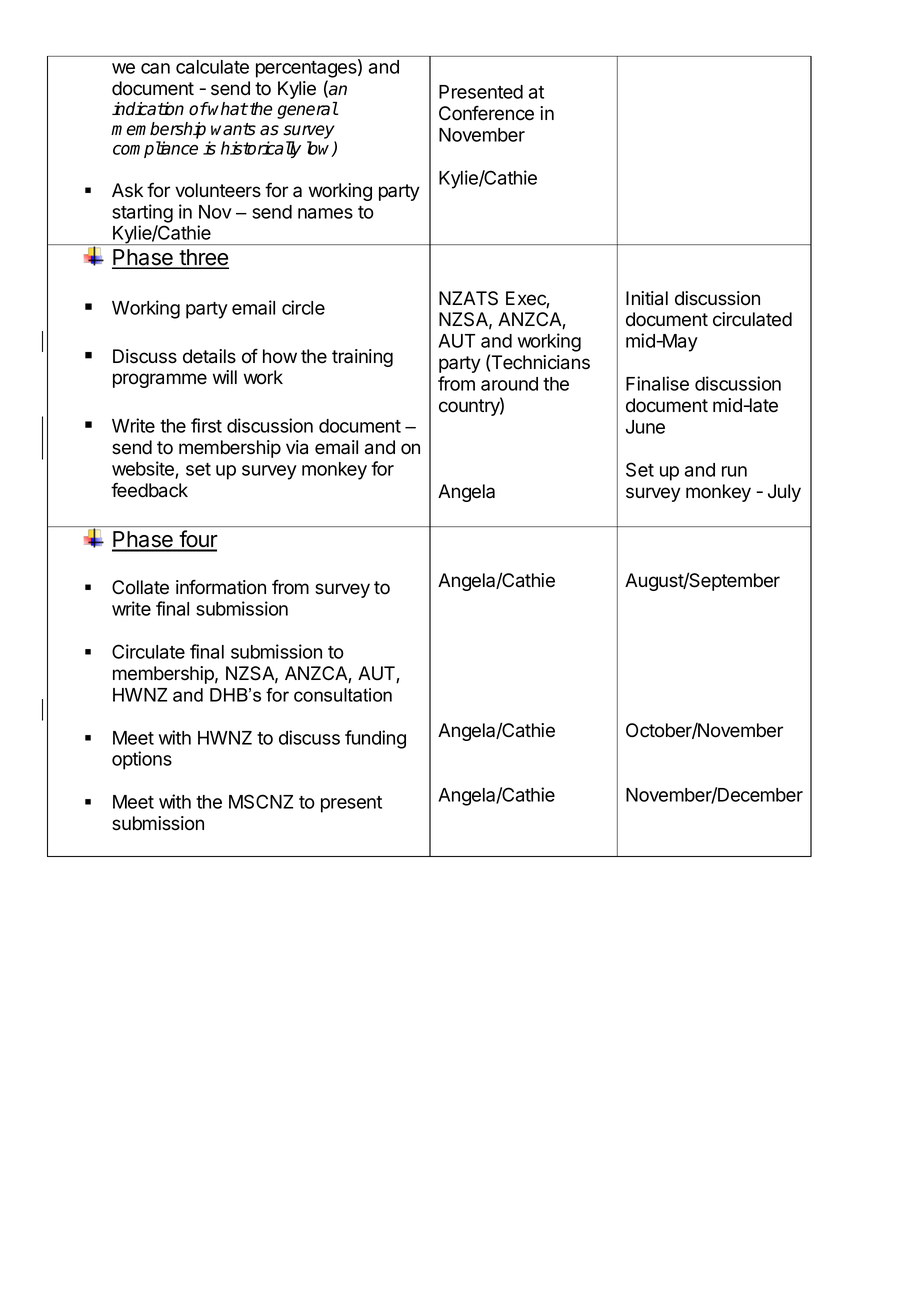 This image has height=1308, width=924. I want to click on first, so click(206, 425).
